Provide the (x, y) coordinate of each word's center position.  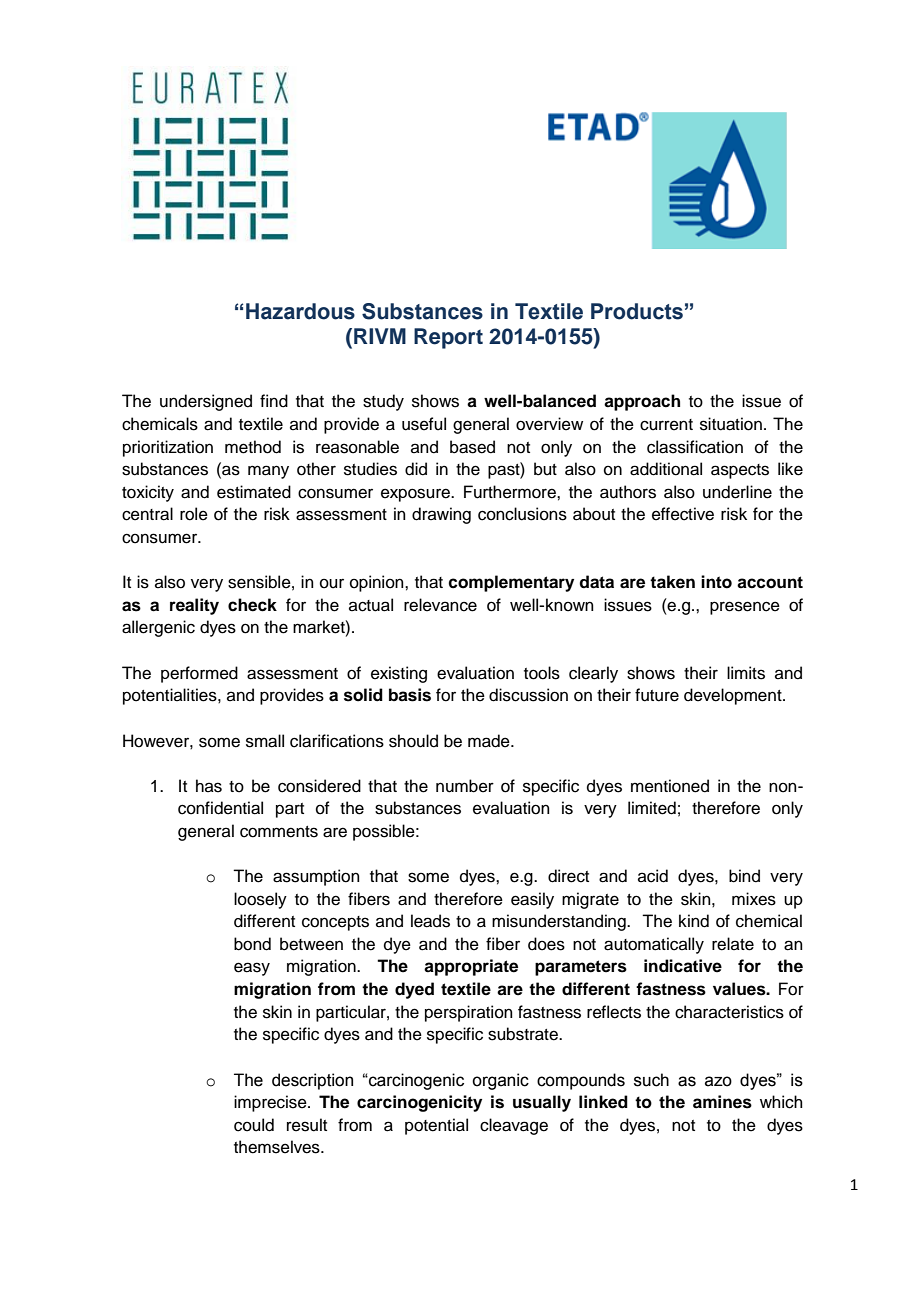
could (254, 1125)
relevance (440, 605)
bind (744, 876)
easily (532, 900)
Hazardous (300, 311)
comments (279, 832)
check (252, 605)
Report (448, 338)
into (716, 582)
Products (637, 311)
